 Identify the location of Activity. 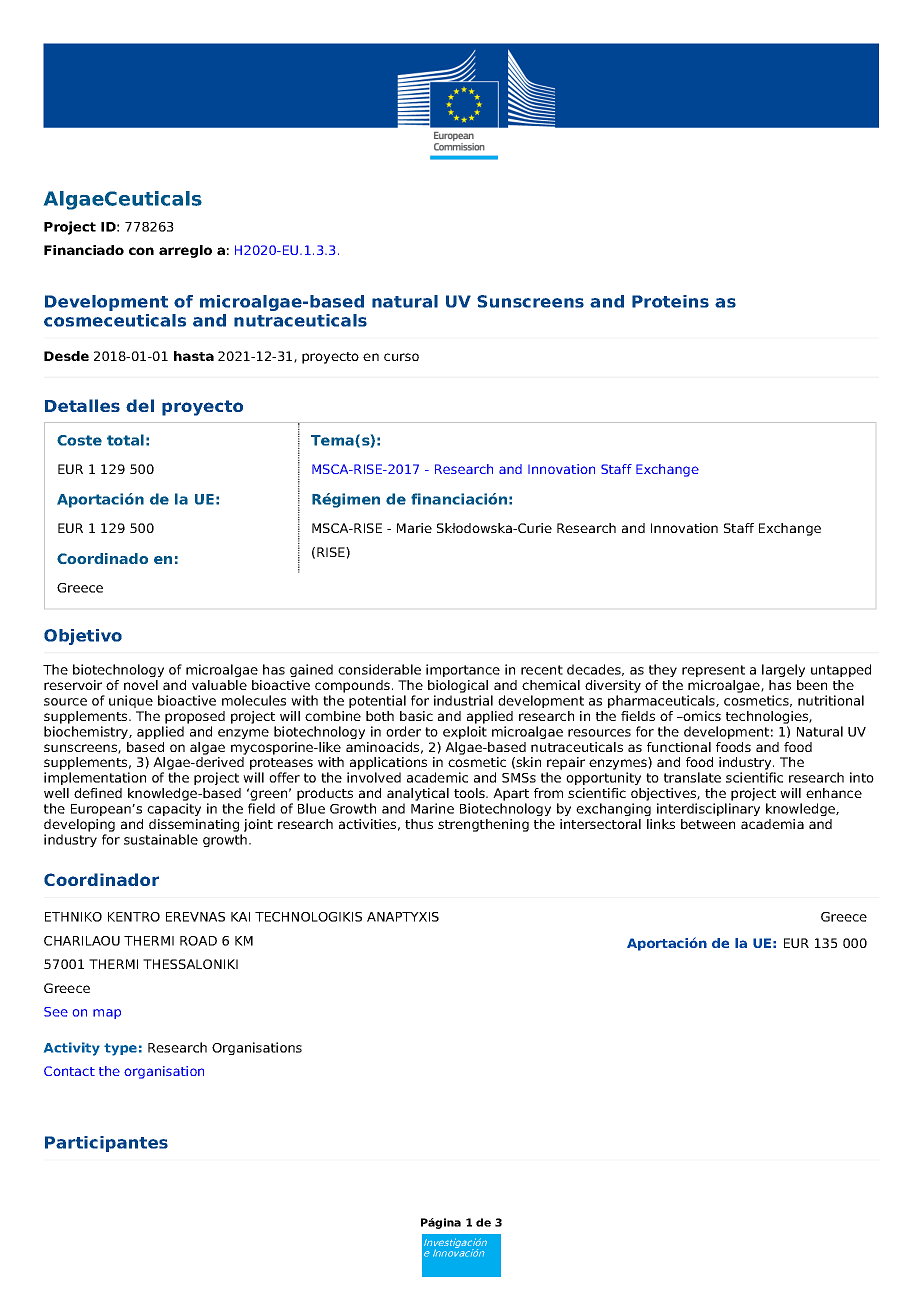
(72, 1049).
